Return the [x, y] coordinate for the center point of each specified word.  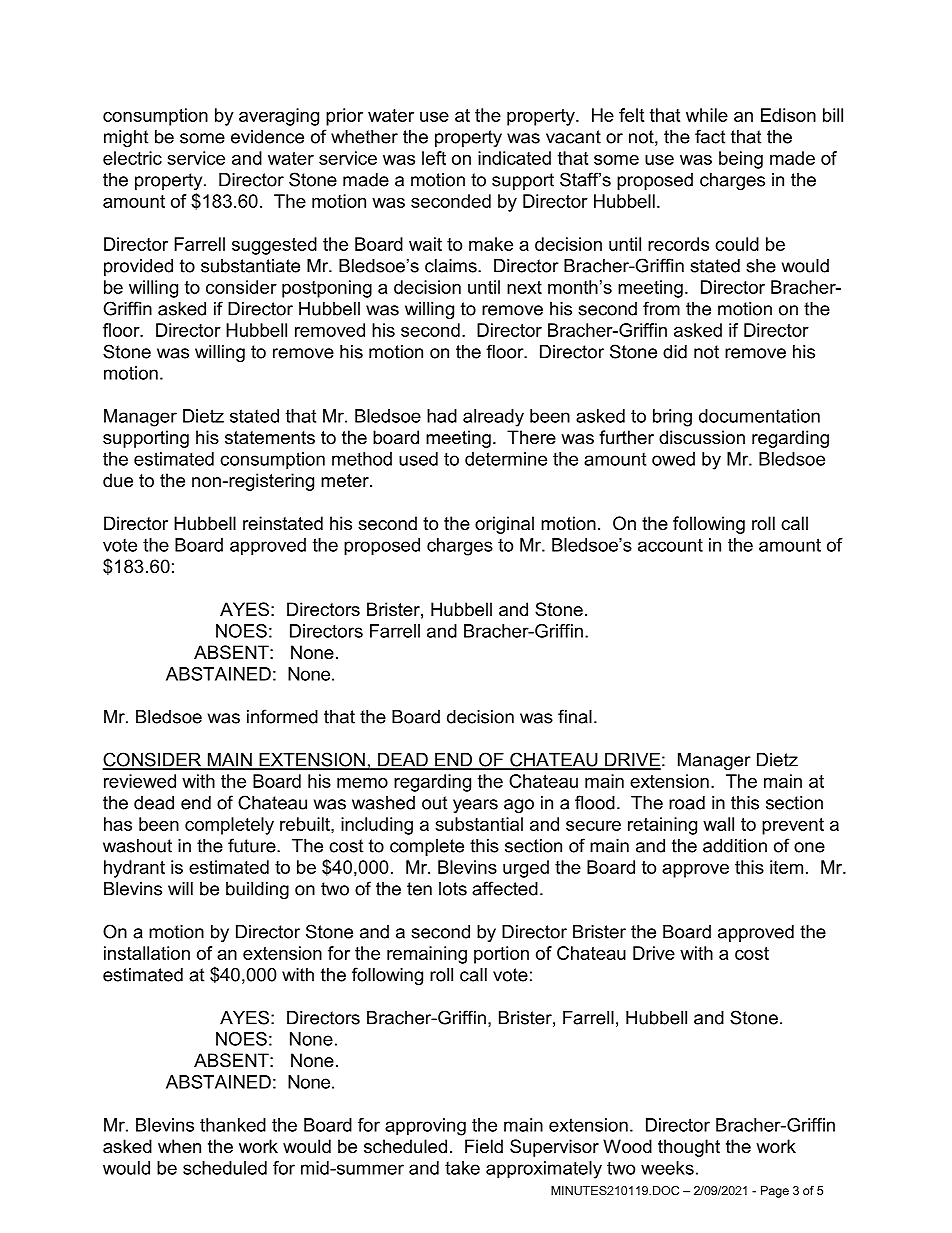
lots [453, 889]
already [493, 418]
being [741, 160]
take [462, 1168]
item [786, 867]
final [575, 716]
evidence [267, 137]
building [257, 890]
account [670, 545]
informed [282, 716]
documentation [759, 416]
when [179, 1146]
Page [775, 1192]
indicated [514, 158]
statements [270, 438]
